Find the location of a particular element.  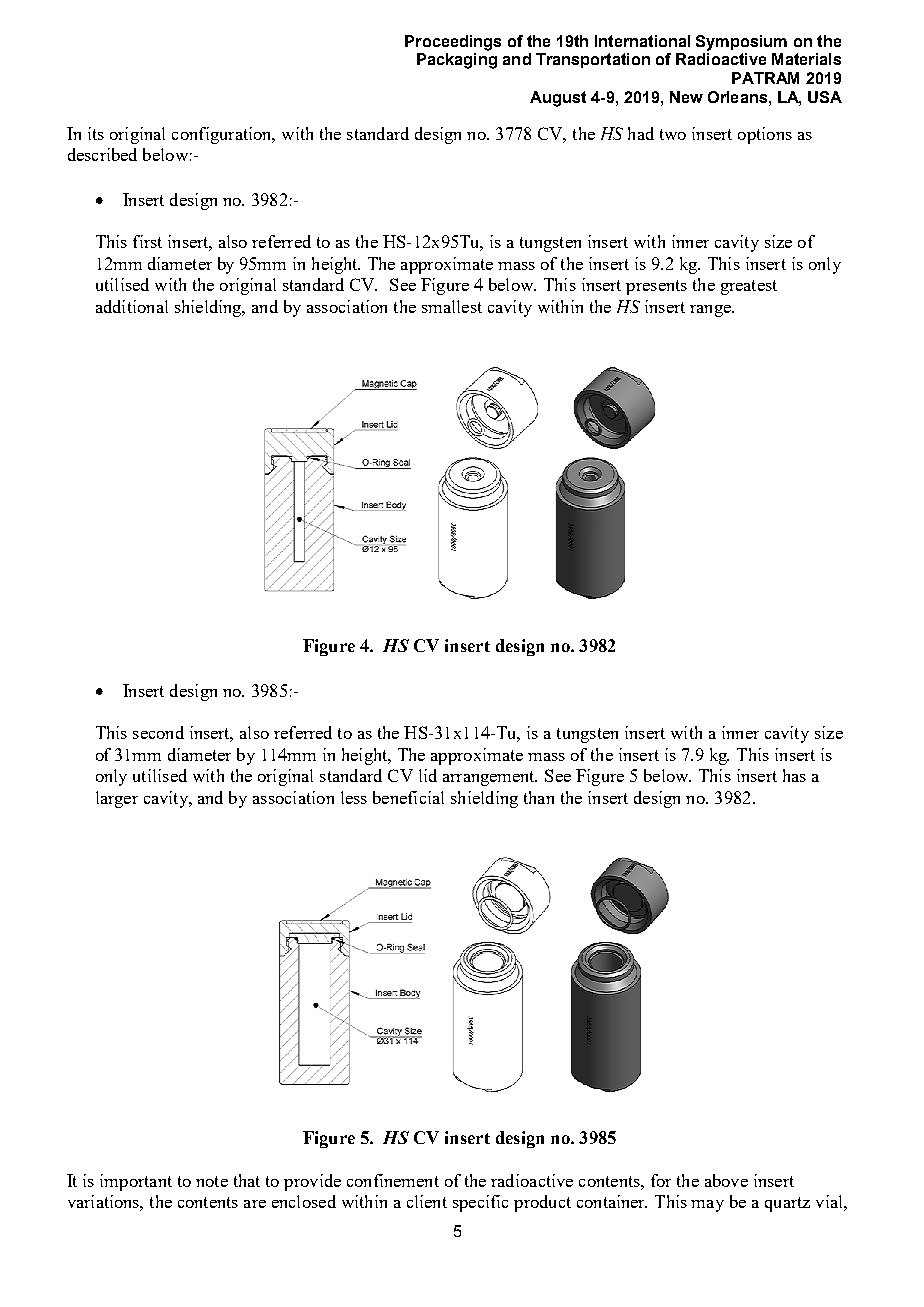

presents is located at coordinates (656, 287).
